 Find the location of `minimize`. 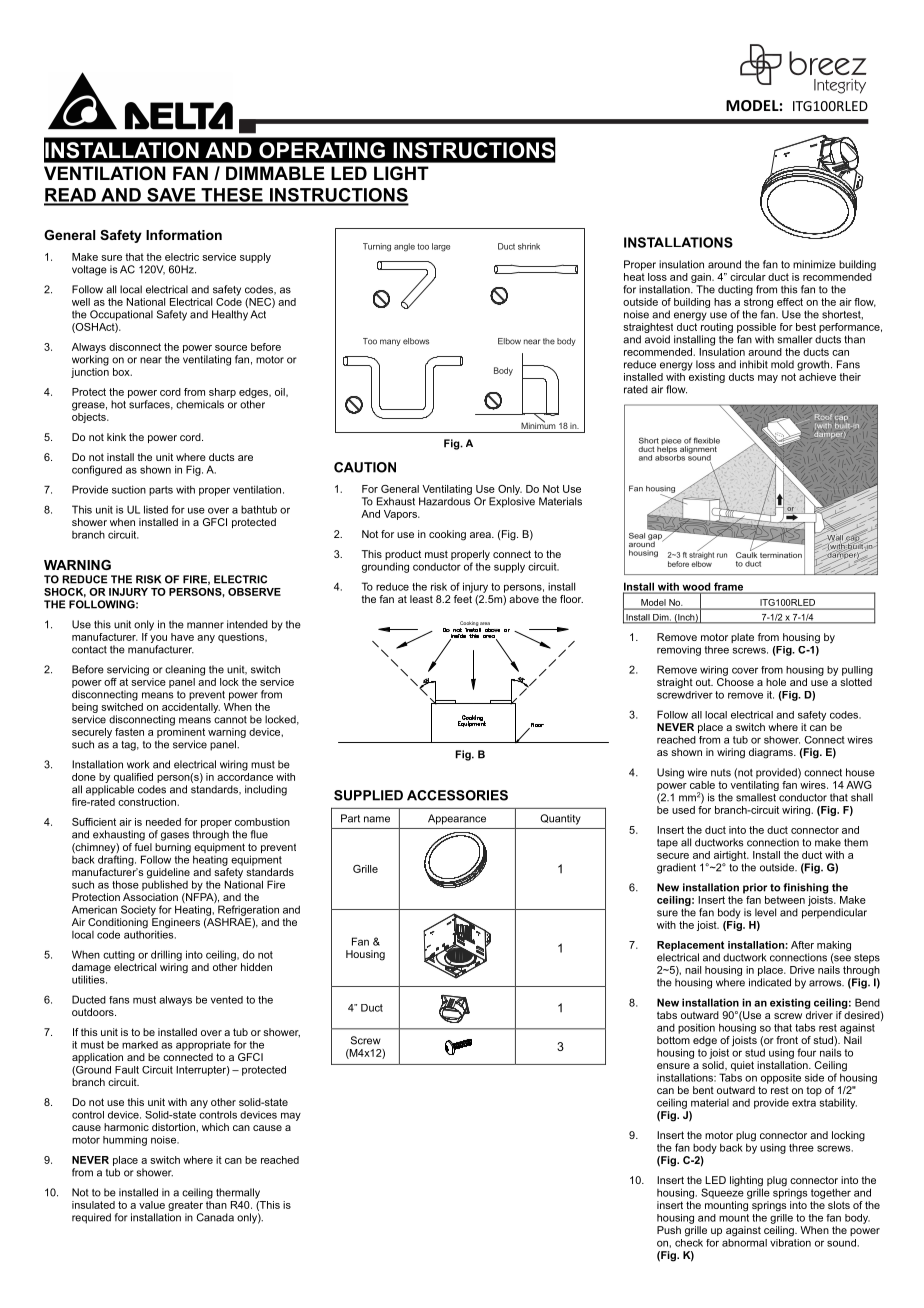

minimize is located at coordinates (814, 264).
